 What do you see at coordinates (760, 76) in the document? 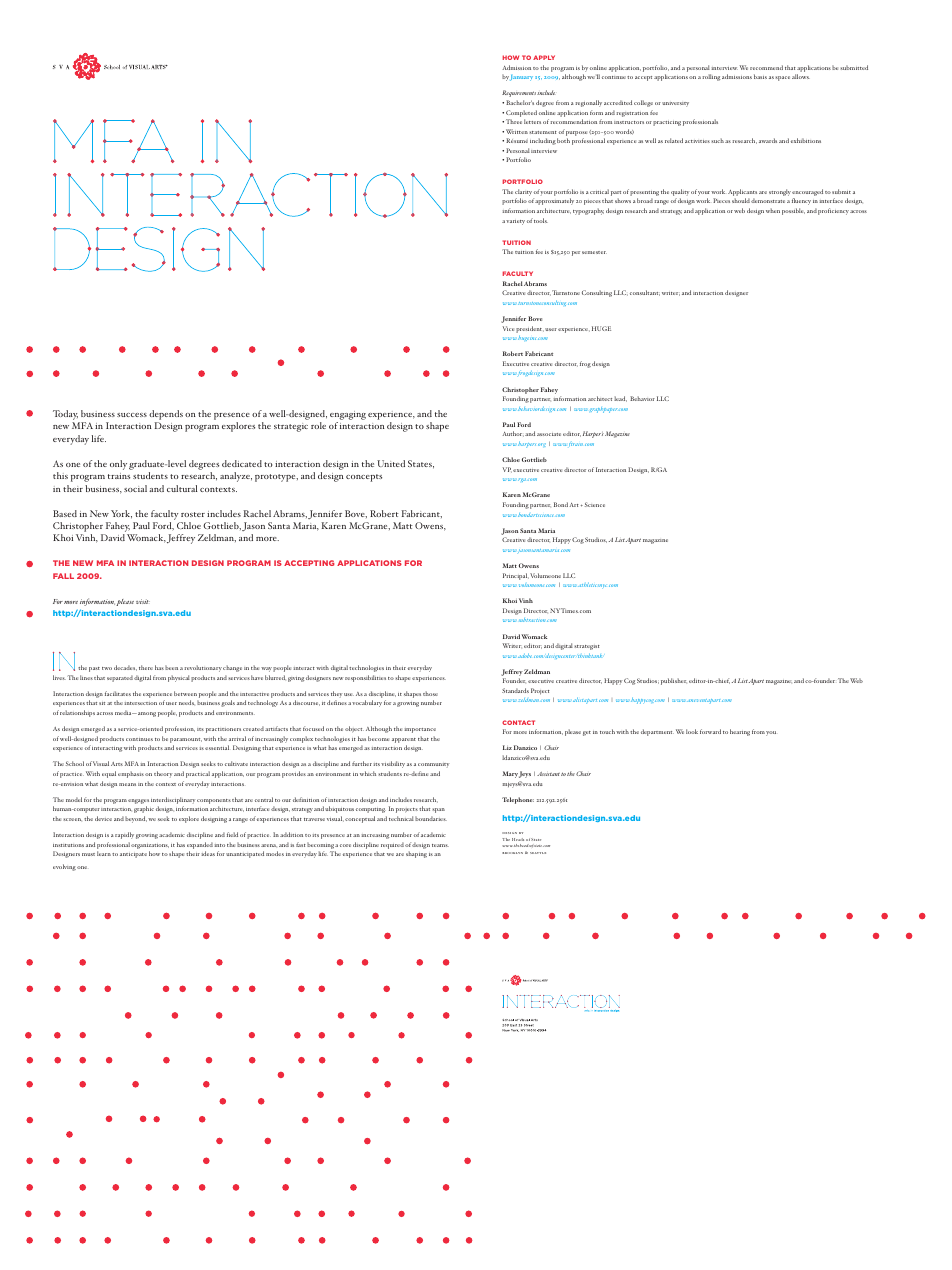
I see `basis` at bounding box center [760, 76].
